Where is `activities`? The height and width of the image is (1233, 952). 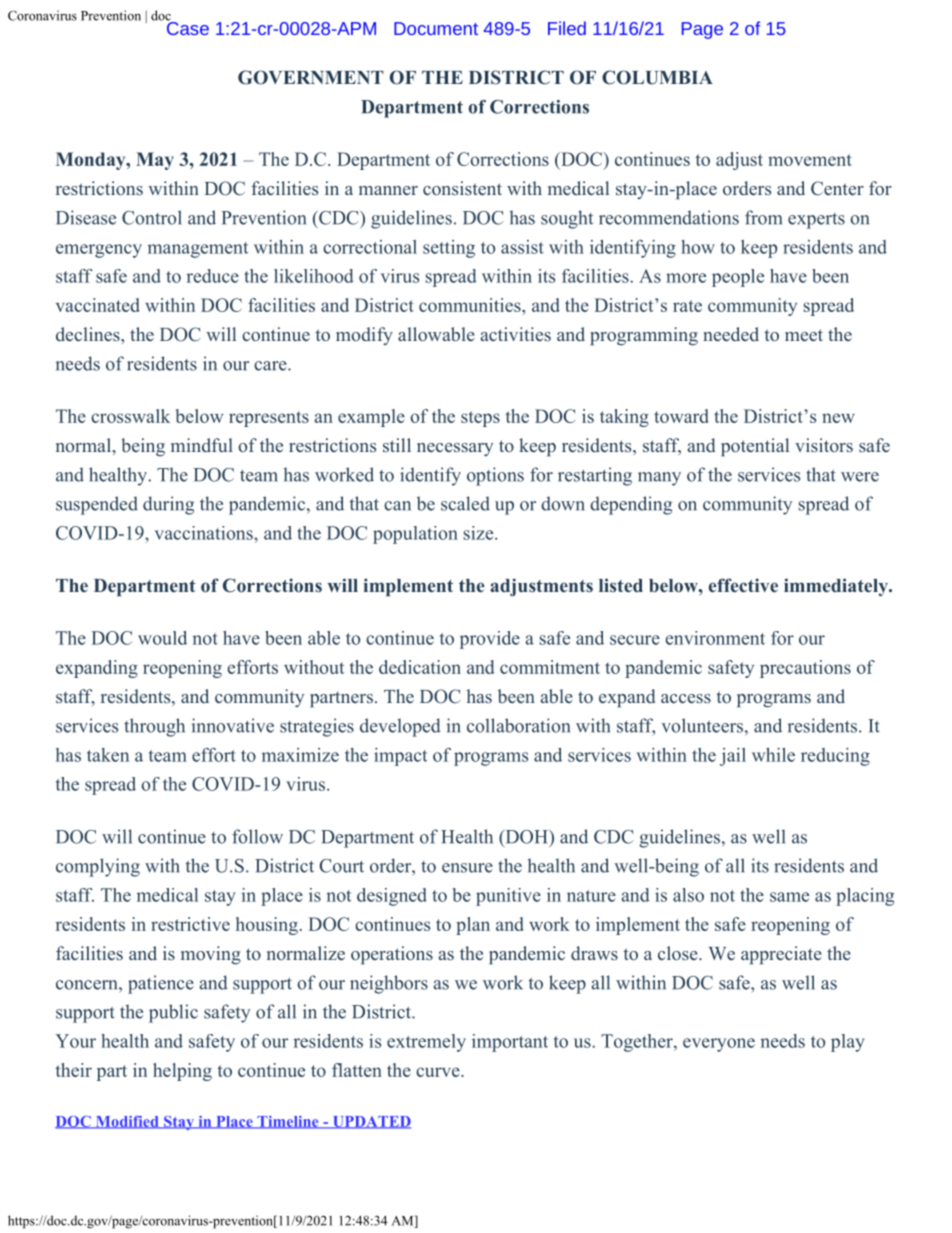
activities is located at coordinates (516, 334).
